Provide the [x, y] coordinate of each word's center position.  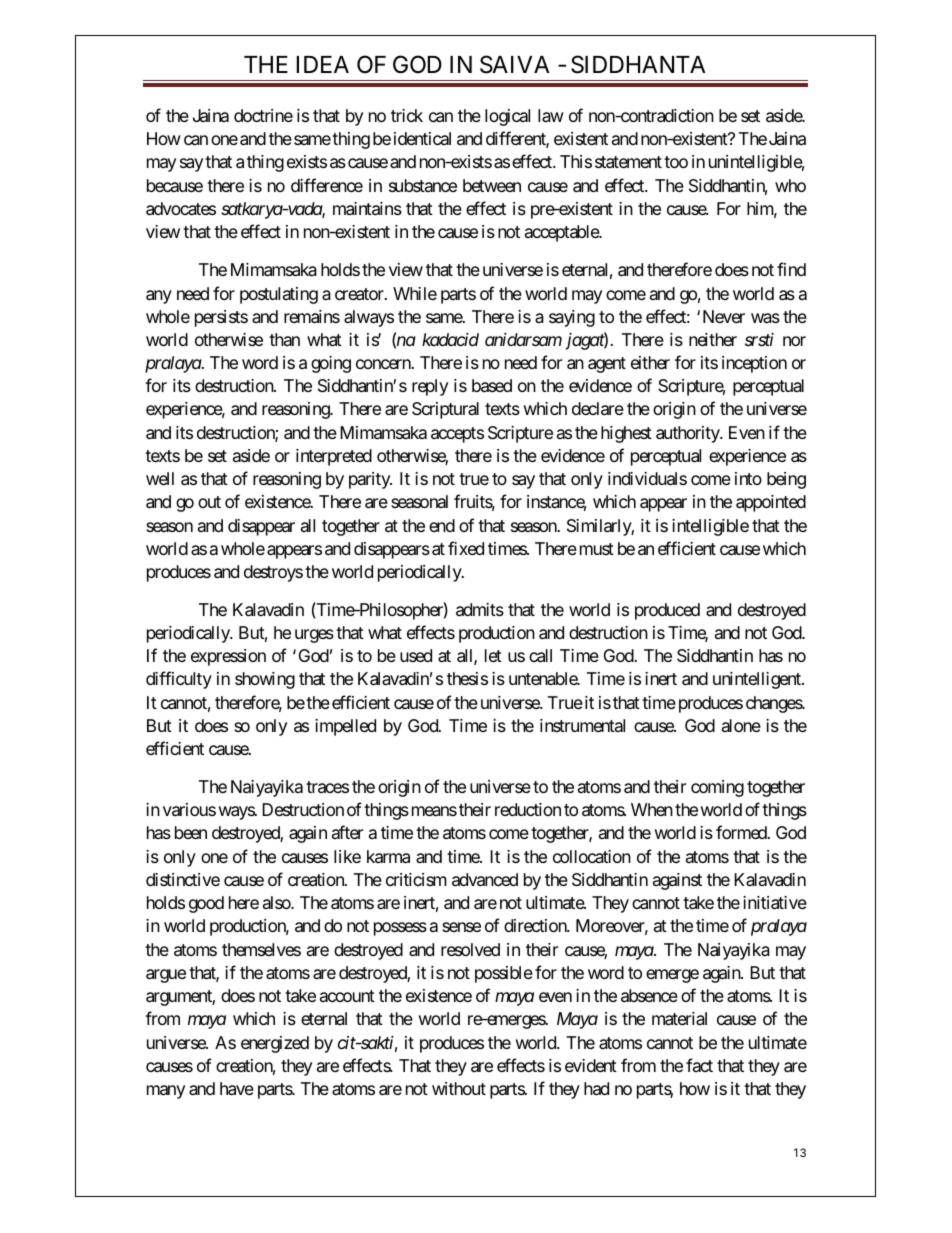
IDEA [323, 64]
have [237, 1089]
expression [228, 657]
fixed [466, 548]
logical [507, 117]
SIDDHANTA [638, 64]
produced [667, 611]
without [459, 1088]
